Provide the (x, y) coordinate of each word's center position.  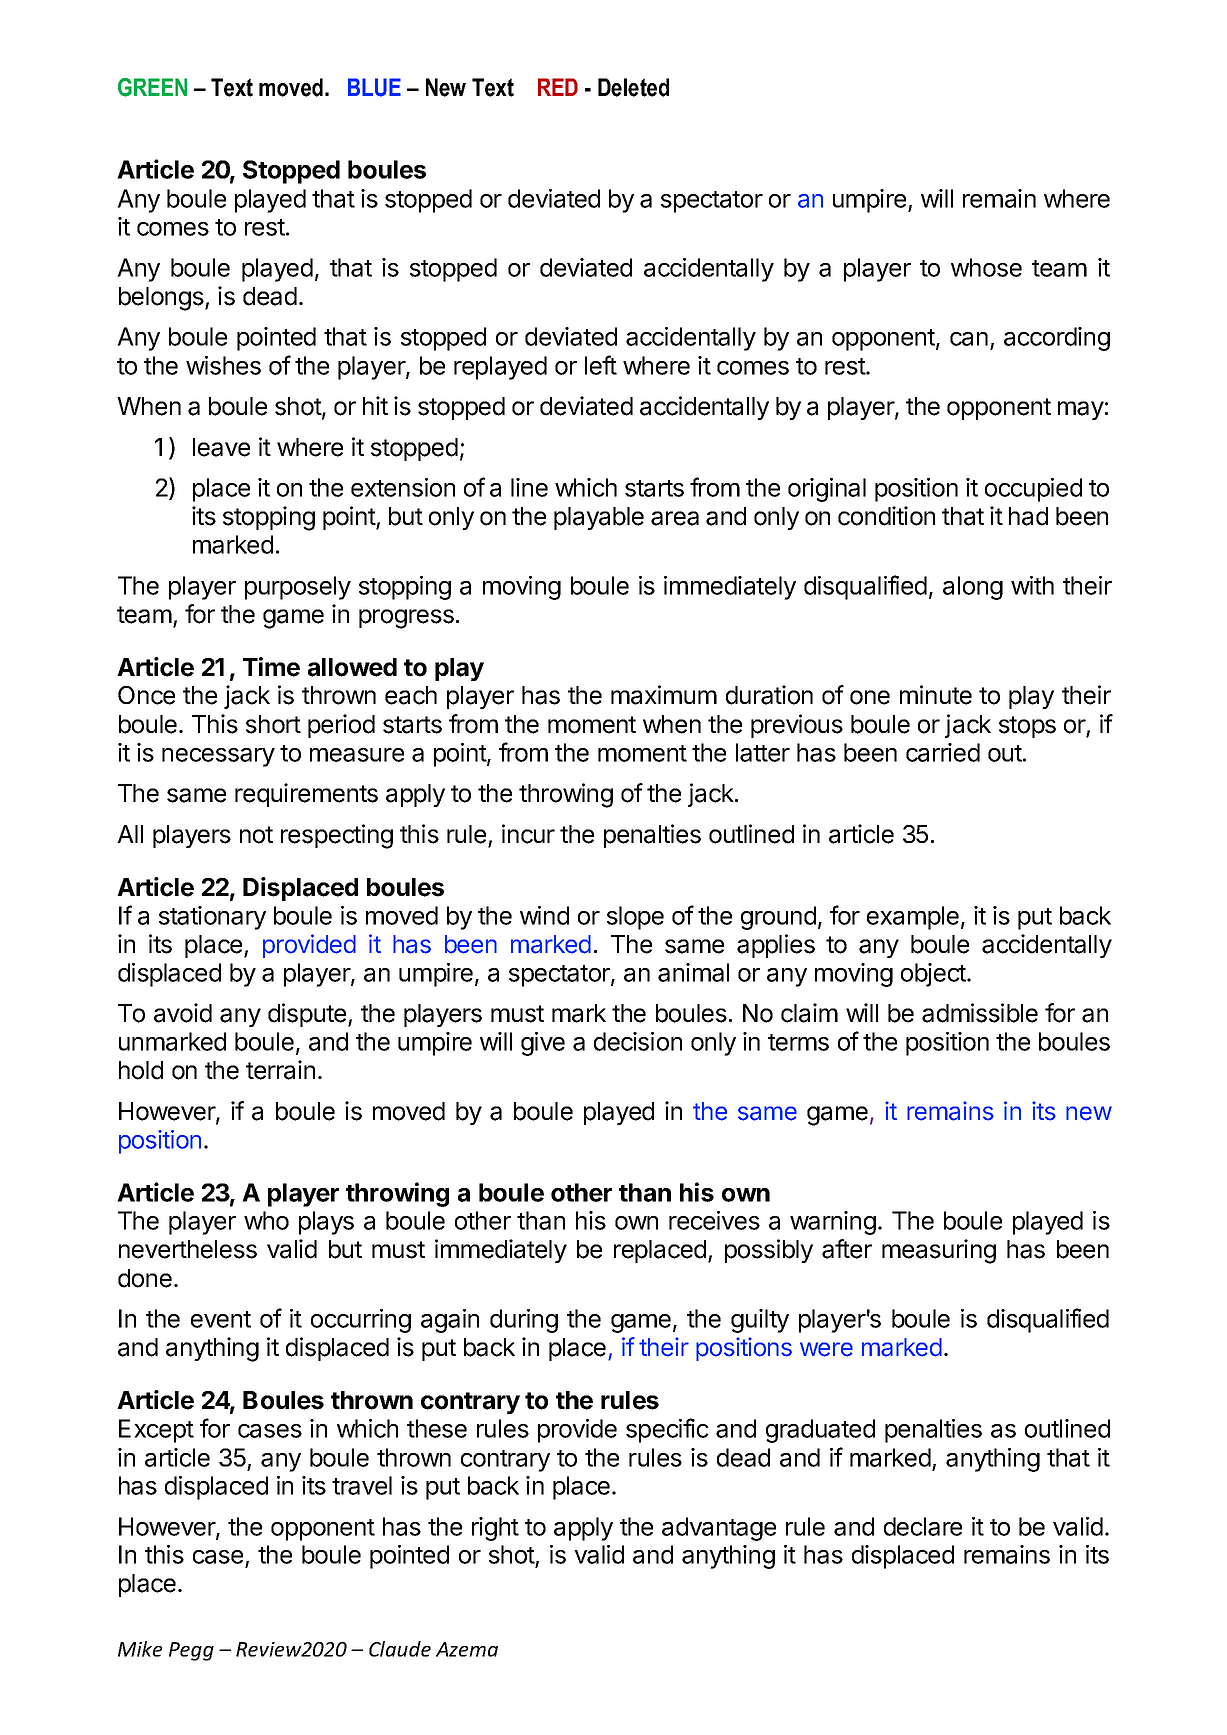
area (675, 518)
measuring (939, 1251)
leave (221, 447)
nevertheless (188, 1249)
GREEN (152, 87)
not (256, 835)
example (913, 918)
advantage (719, 1529)
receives (714, 1220)
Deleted (633, 87)
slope (635, 918)
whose (986, 267)
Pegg (191, 1651)
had (1028, 516)
